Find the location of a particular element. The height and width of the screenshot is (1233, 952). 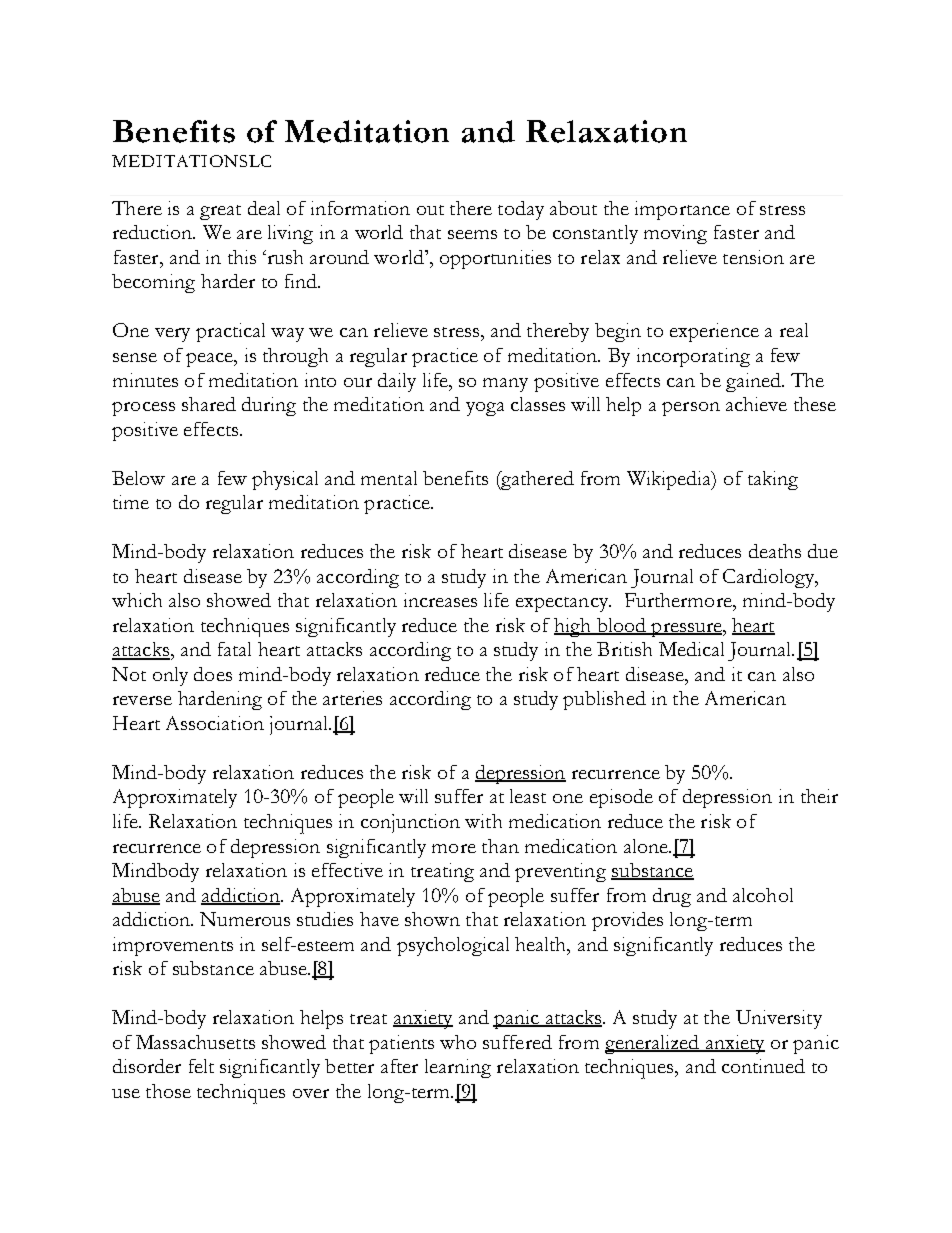

seems is located at coordinates (472, 234).
